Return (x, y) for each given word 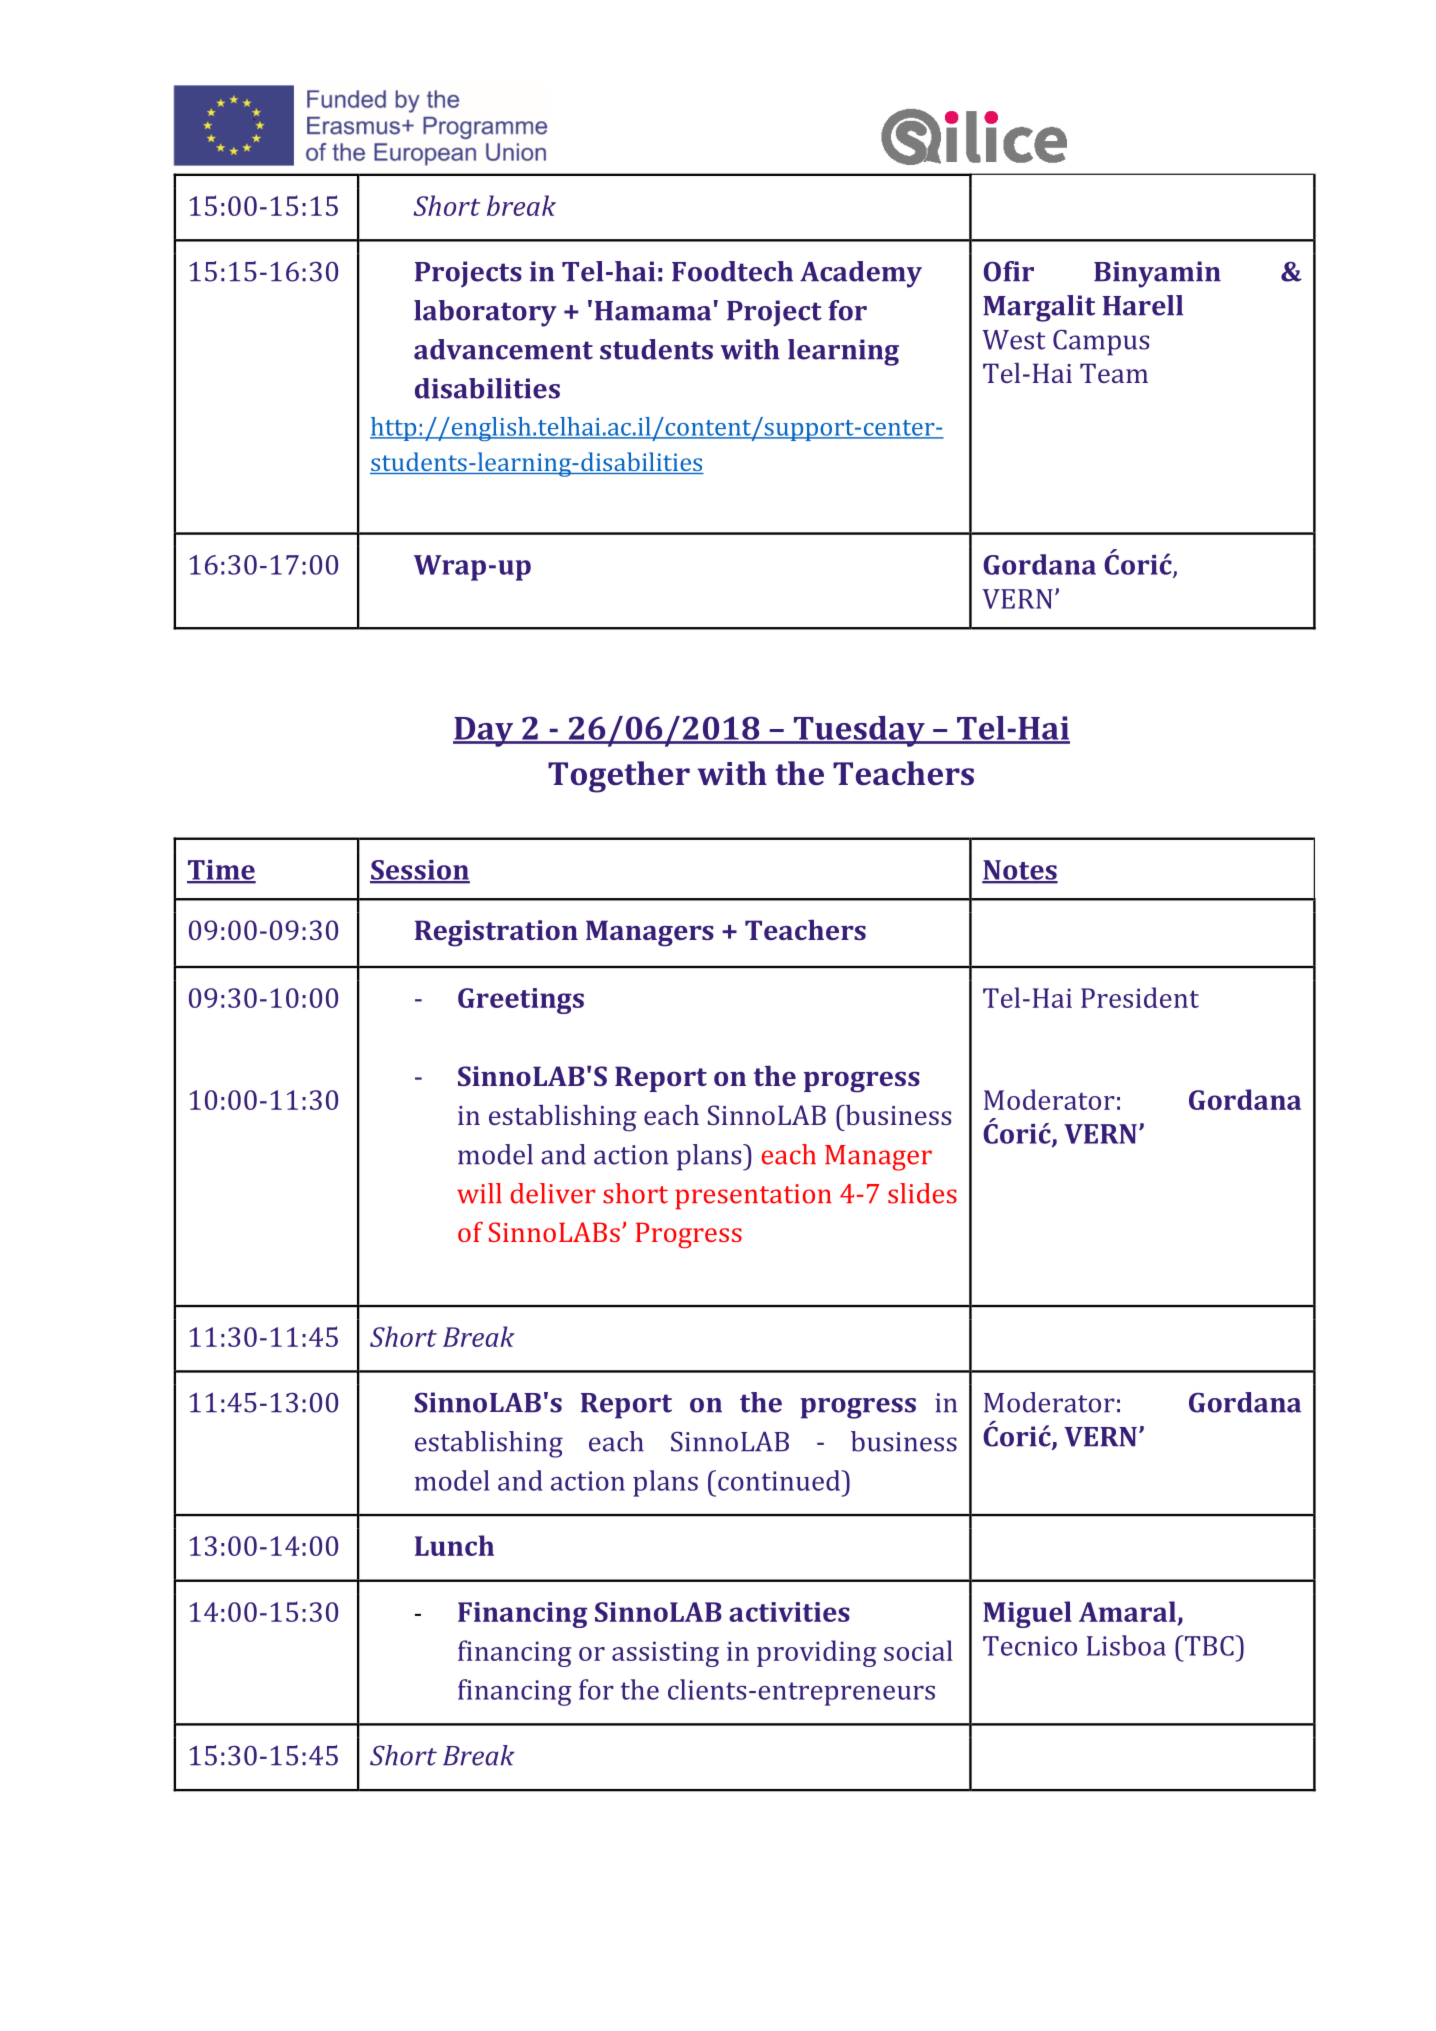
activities (789, 1612)
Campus (1101, 342)
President (1140, 997)
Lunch (454, 1545)
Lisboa (1126, 1645)
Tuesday (859, 731)
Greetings (521, 1001)
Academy (861, 274)
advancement (503, 349)
